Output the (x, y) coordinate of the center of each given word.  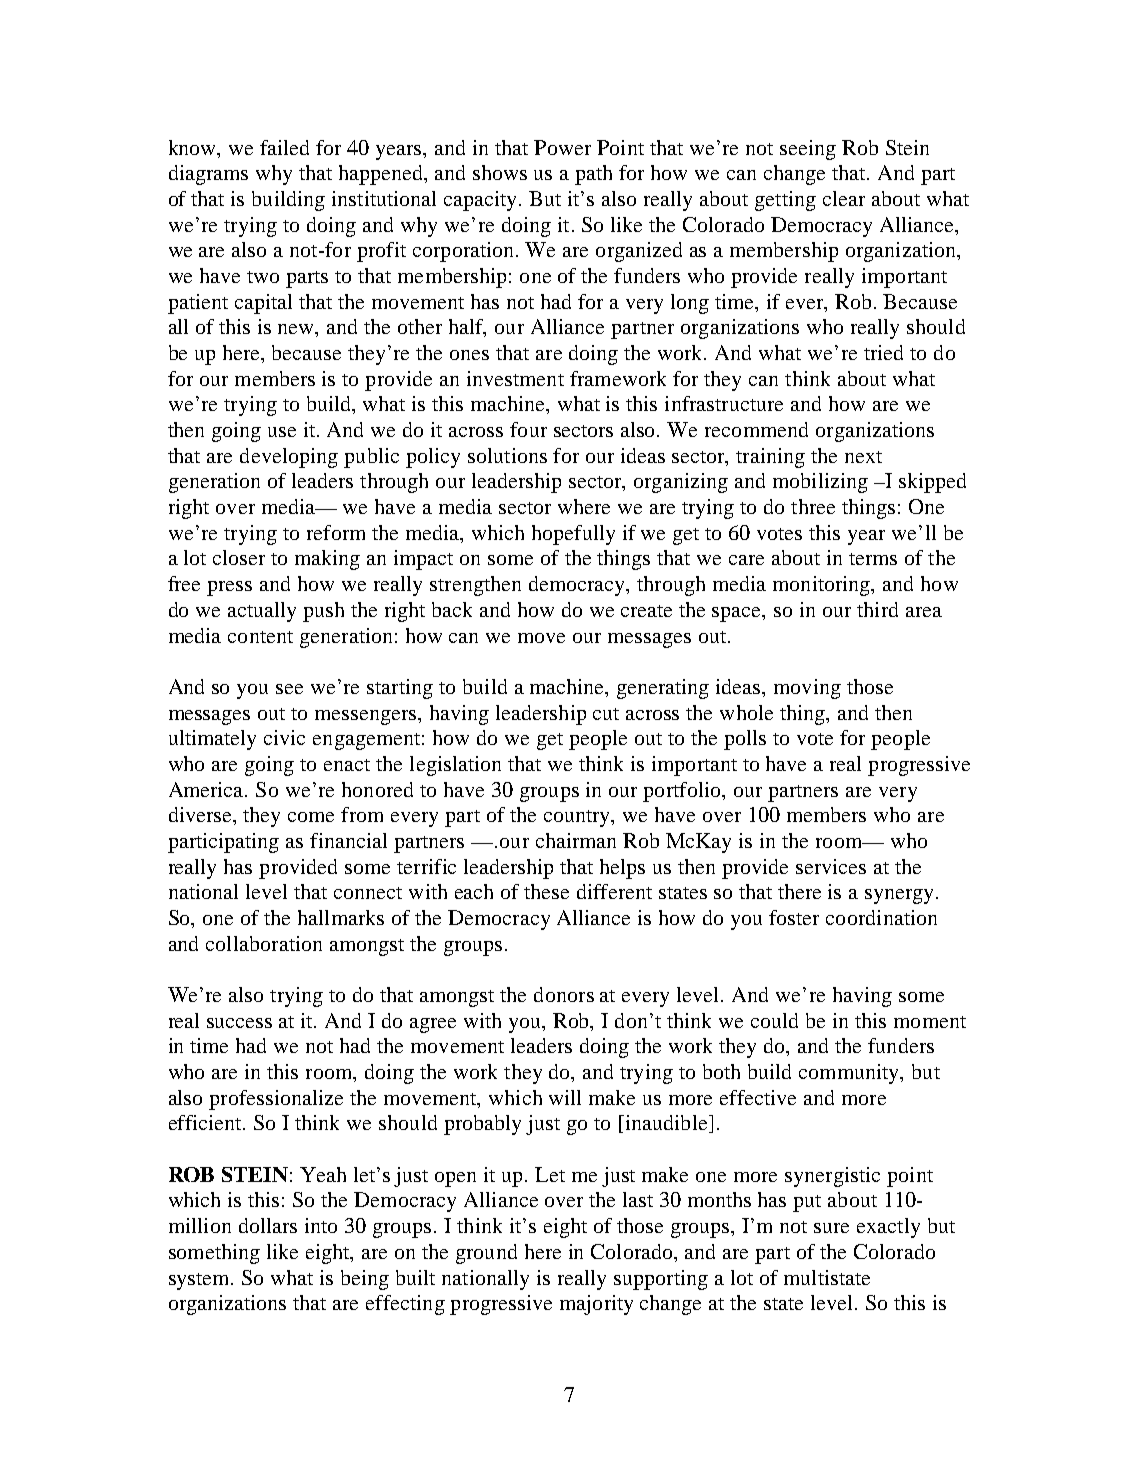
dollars (268, 1225)
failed (284, 147)
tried (883, 352)
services (831, 866)
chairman (576, 840)
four (528, 429)
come (311, 817)
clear (844, 198)
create (646, 611)
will (565, 1097)
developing (289, 458)
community (850, 1074)
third (877, 609)
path (593, 175)
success (239, 1023)
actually (262, 612)
